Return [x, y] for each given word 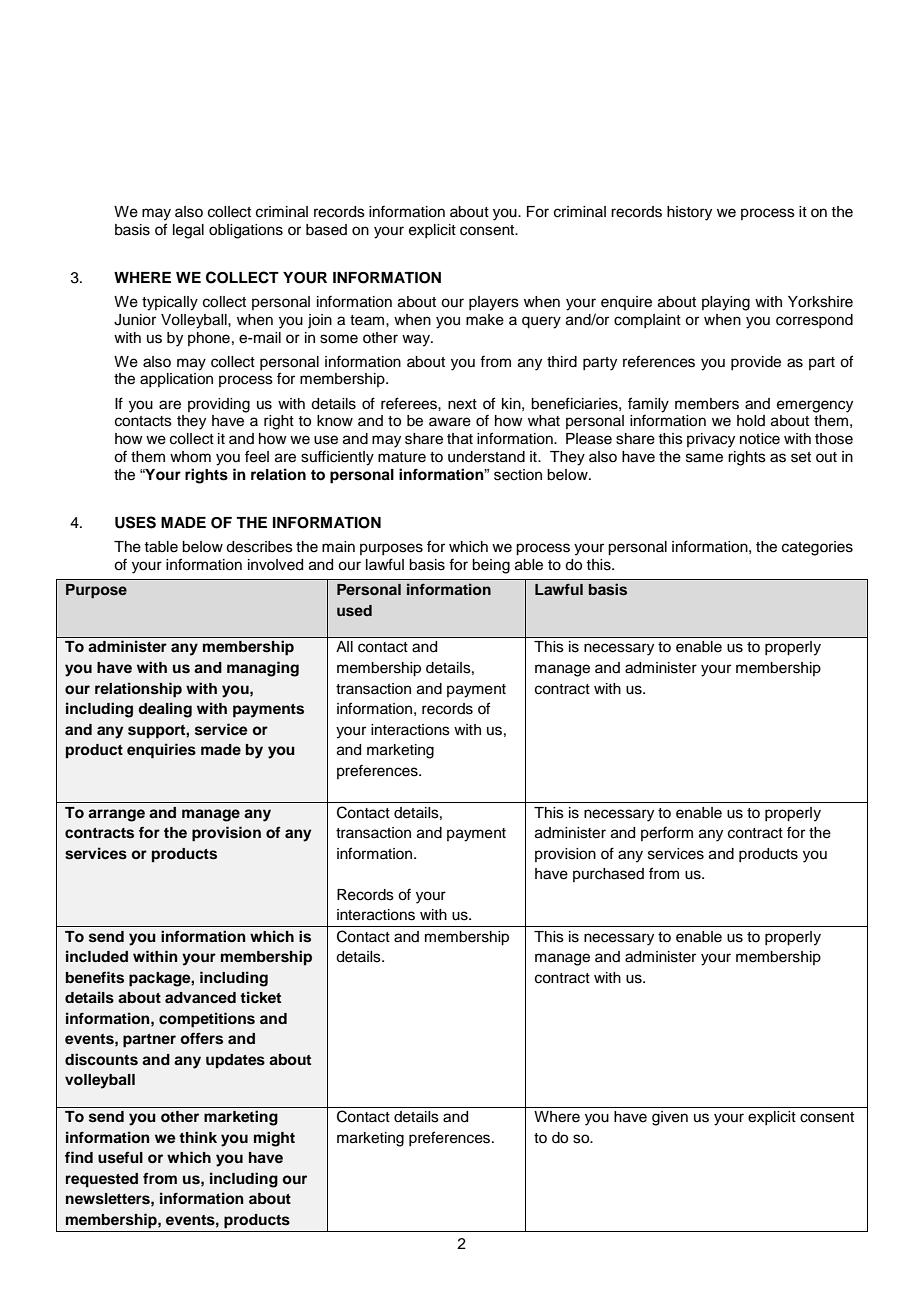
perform [667, 833]
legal [188, 231]
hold [751, 420]
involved [275, 565]
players [494, 303]
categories [817, 548]
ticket [260, 997]
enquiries [161, 751]
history [689, 213]
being [491, 566]
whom [190, 457]
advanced [200, 998]
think [198, 1137]
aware [450, 422]
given [670, 1118]
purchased [608, 875]
